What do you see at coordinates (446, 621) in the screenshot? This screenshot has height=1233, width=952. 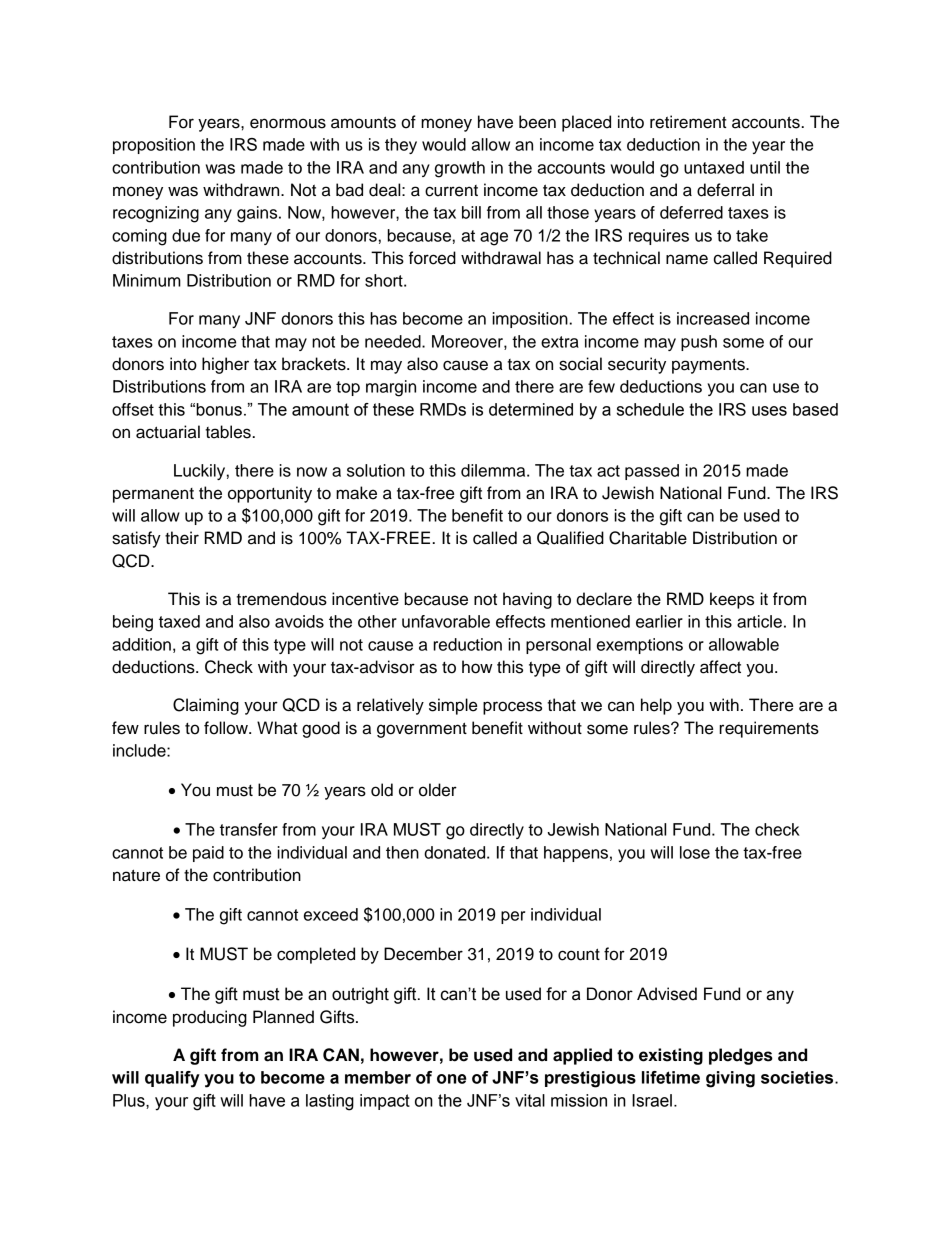 I see `unfavorable` at bounding box center [446, 621].
